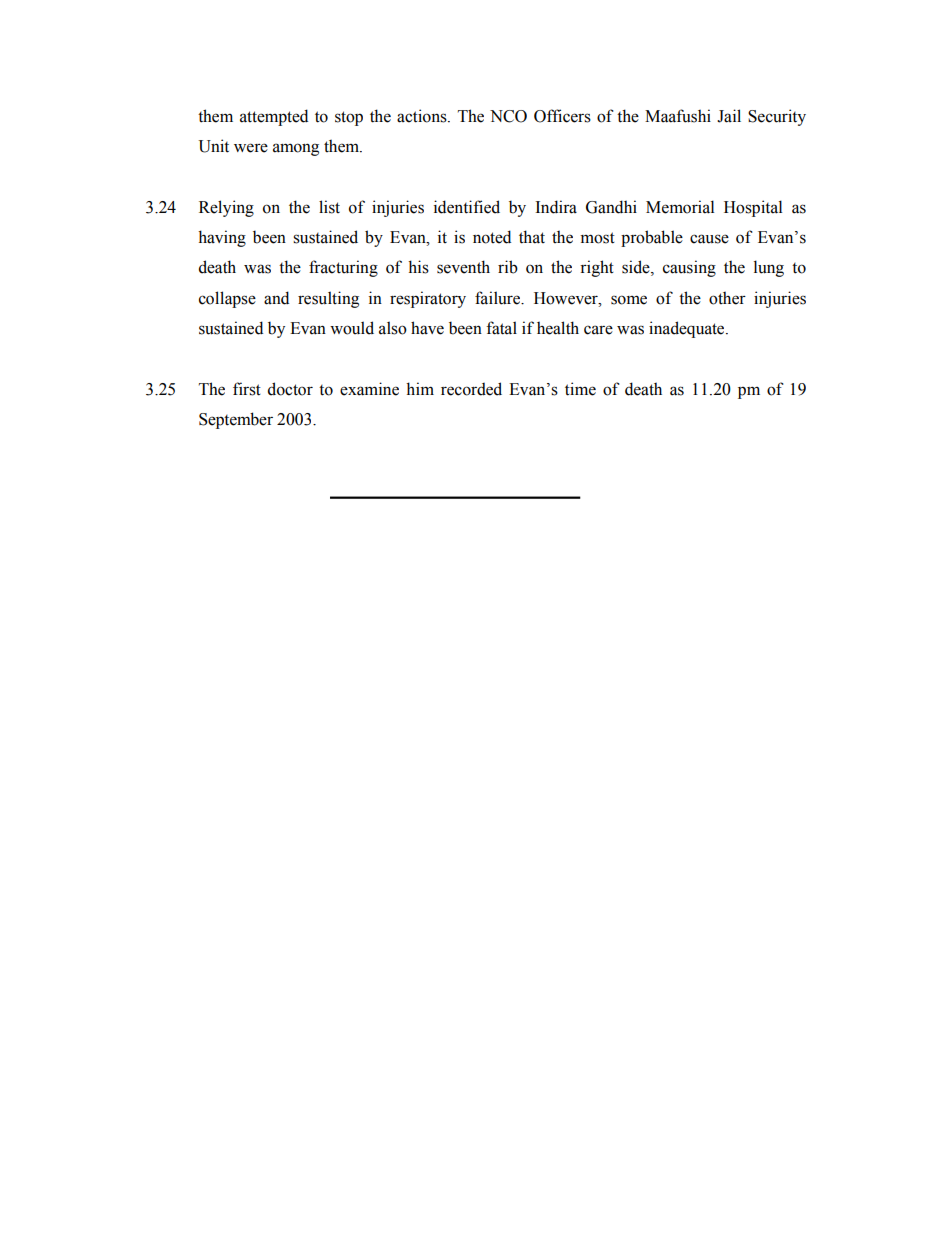  What do you see at coordinates (508, 267) in the page?
I see `rib` at bounding box center [508, 267].
